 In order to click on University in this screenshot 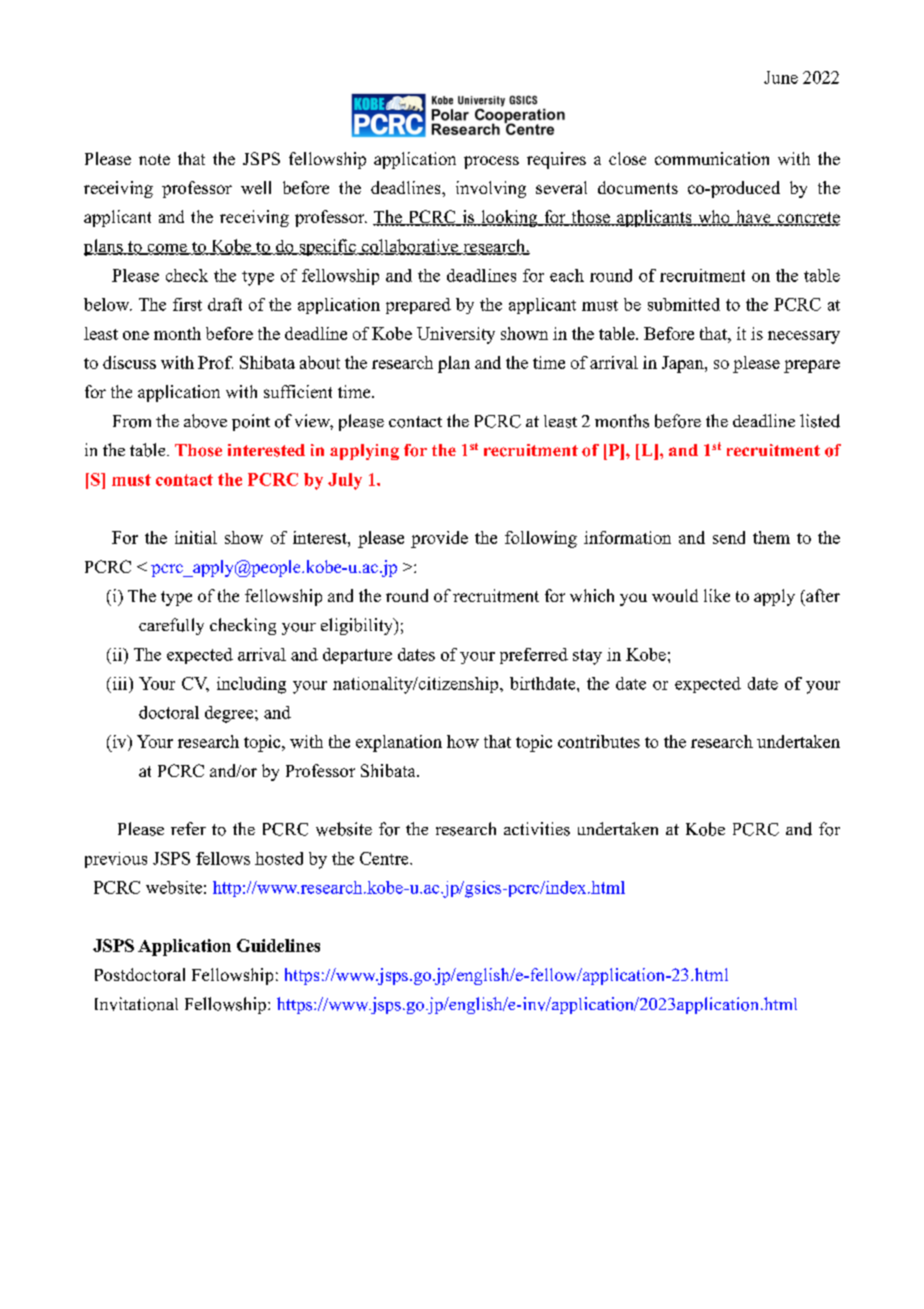, I will do `click(456, 335)`.
